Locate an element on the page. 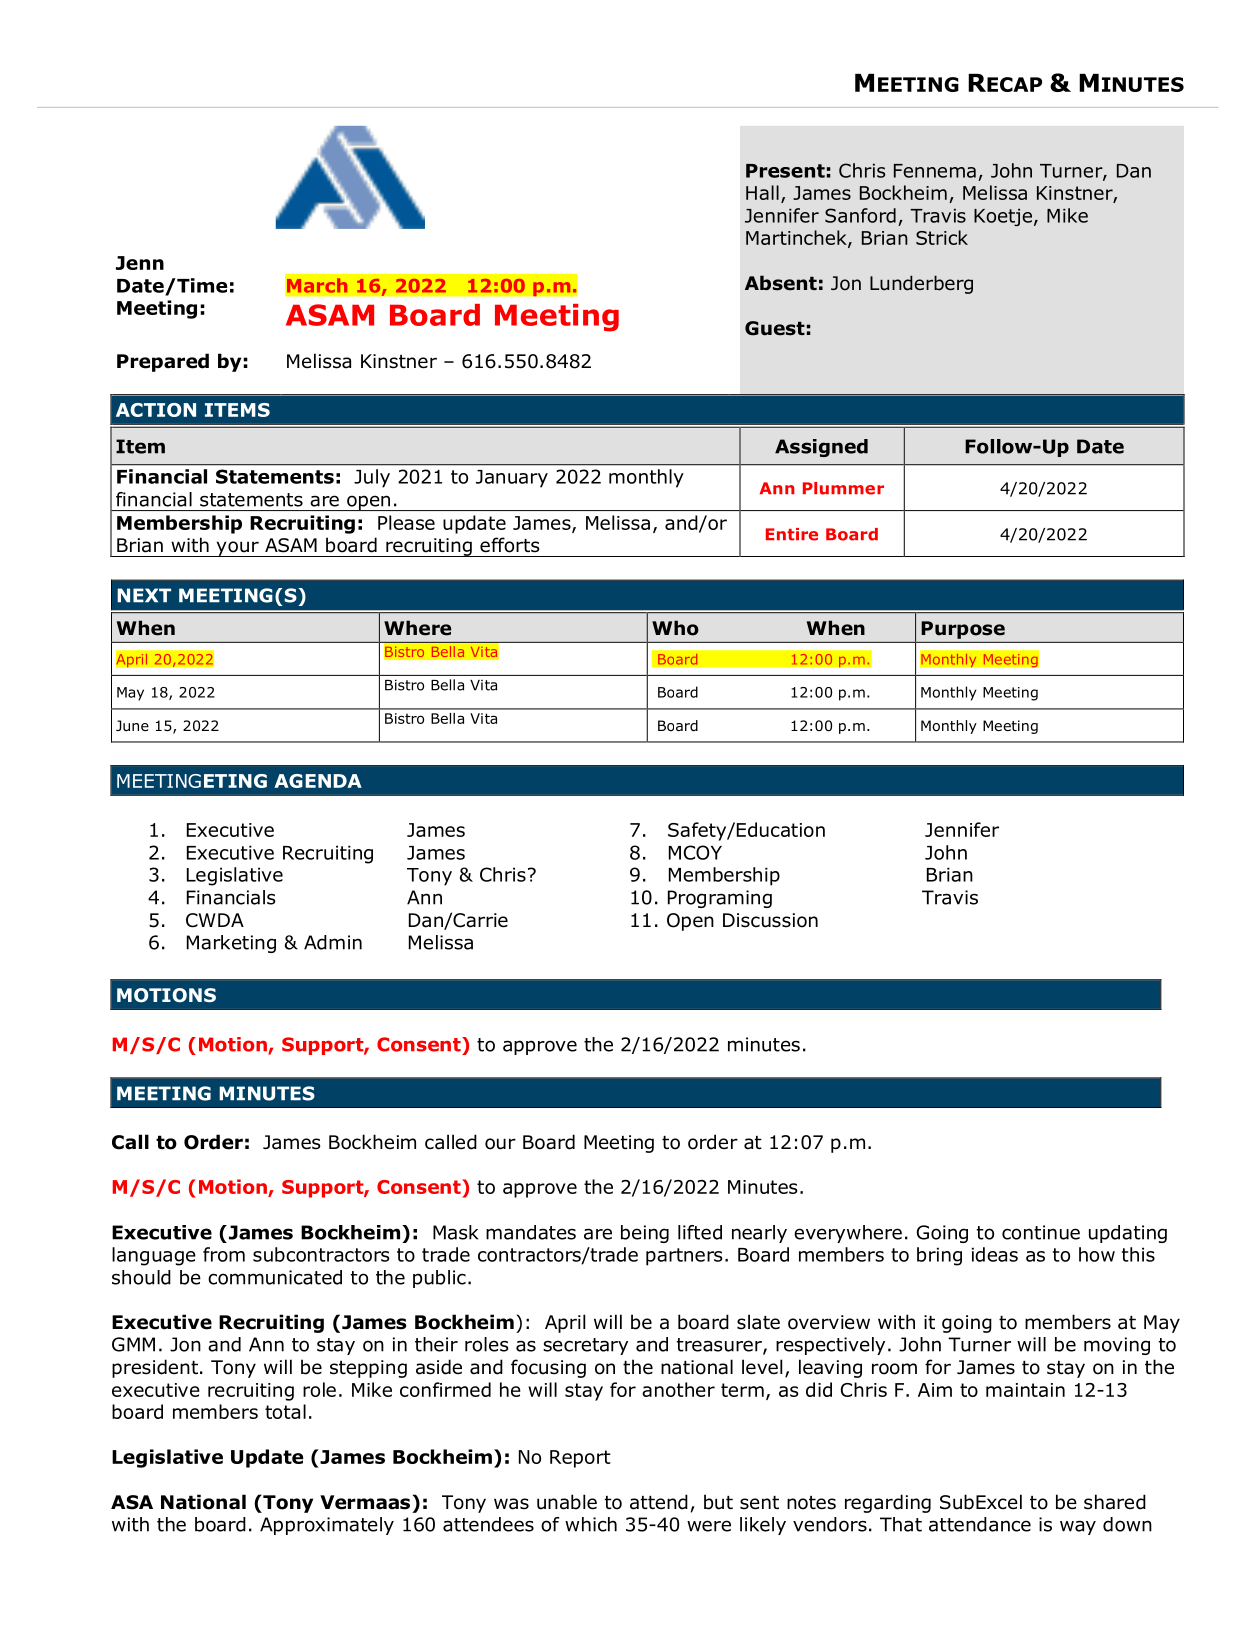 The height and width of the image is (1628, 1258). Approximately is located at coordinates (327, 1526).
